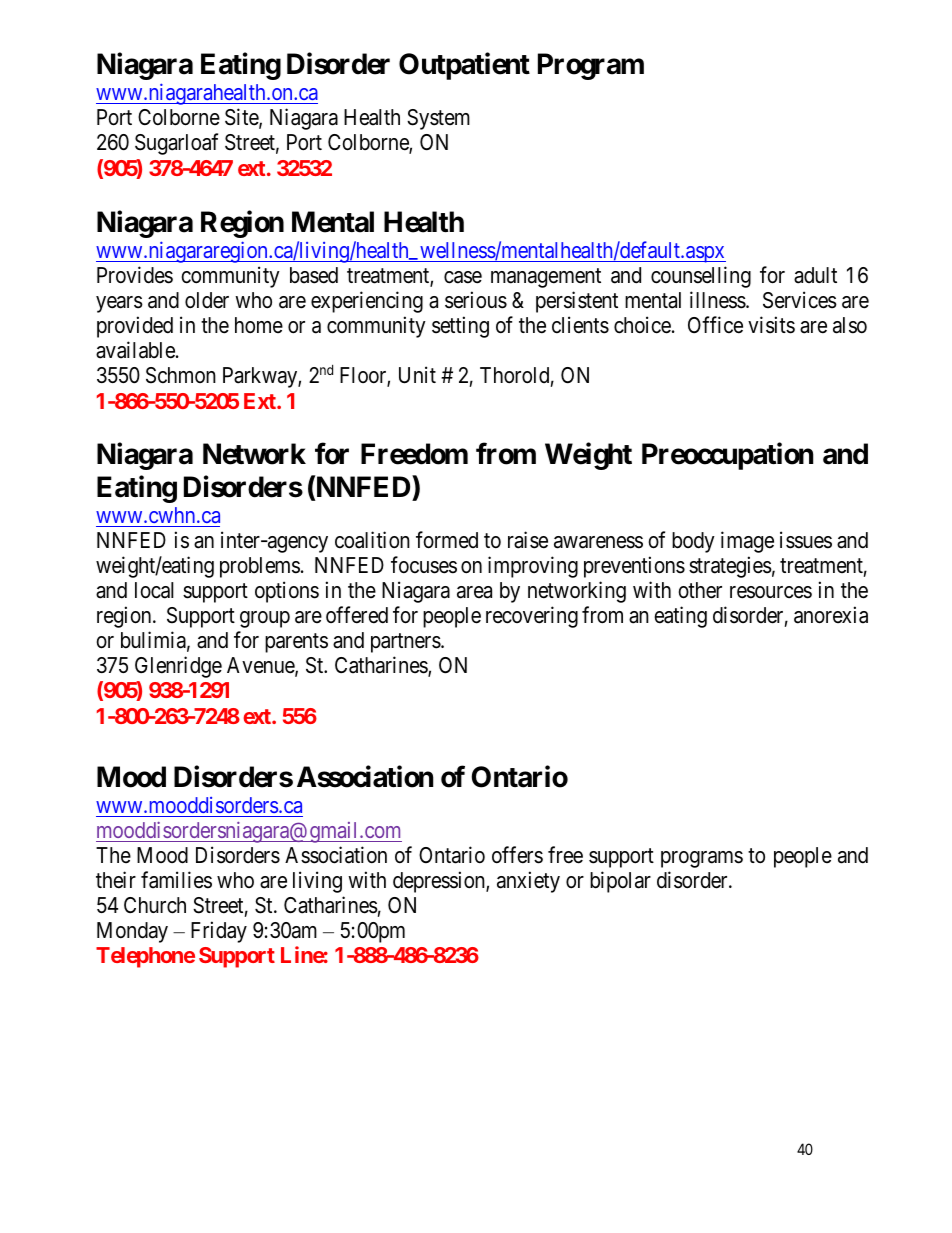  What do you see at coordinates (219, 932) in the screenshot?
I see `Friday` at bounding box center [219, 932].
